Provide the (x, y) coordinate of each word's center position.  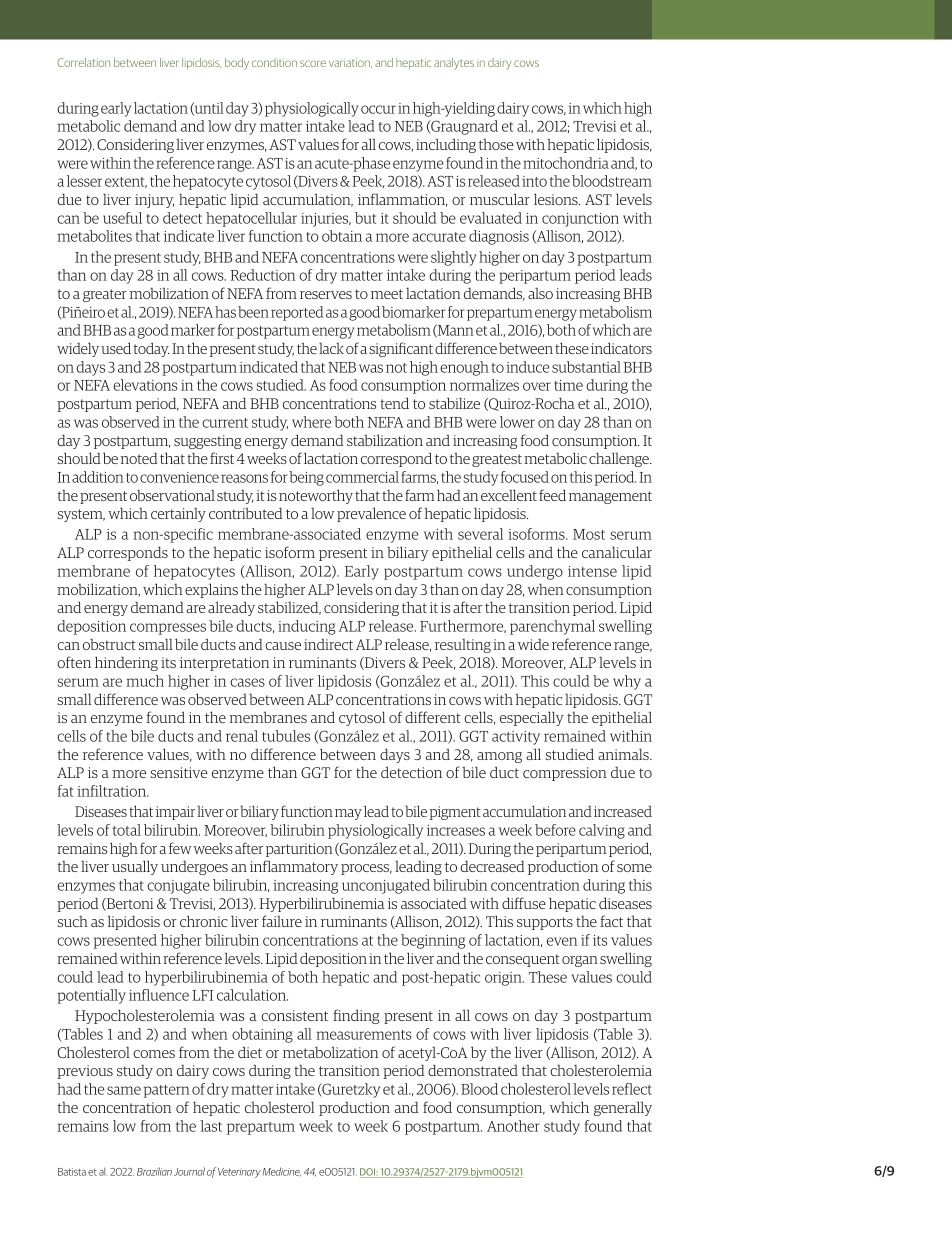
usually (135, 867)
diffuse (524, 903)
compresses (168, 629)
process (366, 869)
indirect (328, 644)
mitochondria (566, 163)
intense (592, 571)
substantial (586, 367)
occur (378, 109)
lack (331, 348)
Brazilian (154, 1171)
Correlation (84, 62)
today (151, 349)
